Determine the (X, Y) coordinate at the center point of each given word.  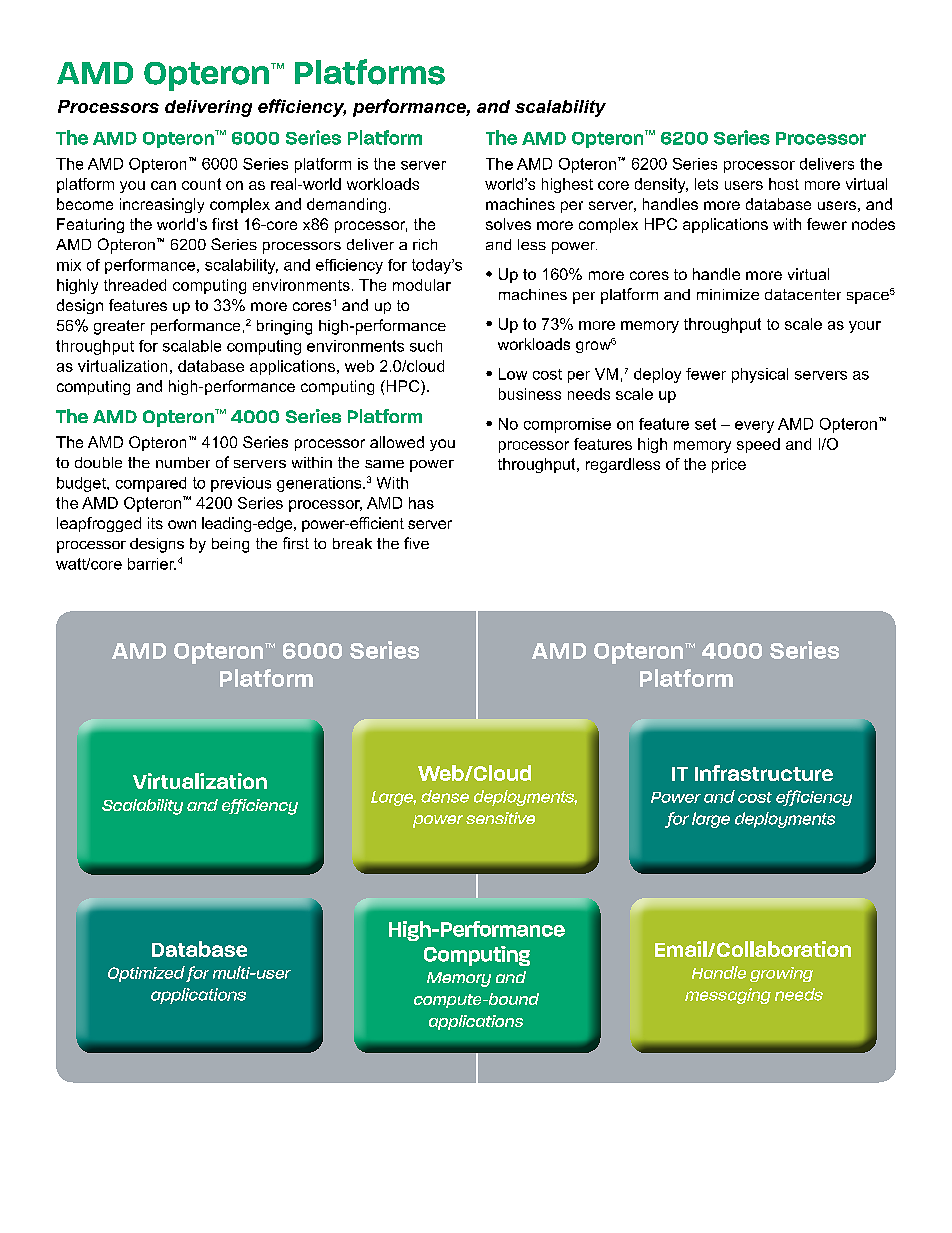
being (230, 545)
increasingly (162, 205)
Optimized (146, 974)
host (784, 184)
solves (508, 224)
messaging (728, 996)
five (416, 543)
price (729, 465)
